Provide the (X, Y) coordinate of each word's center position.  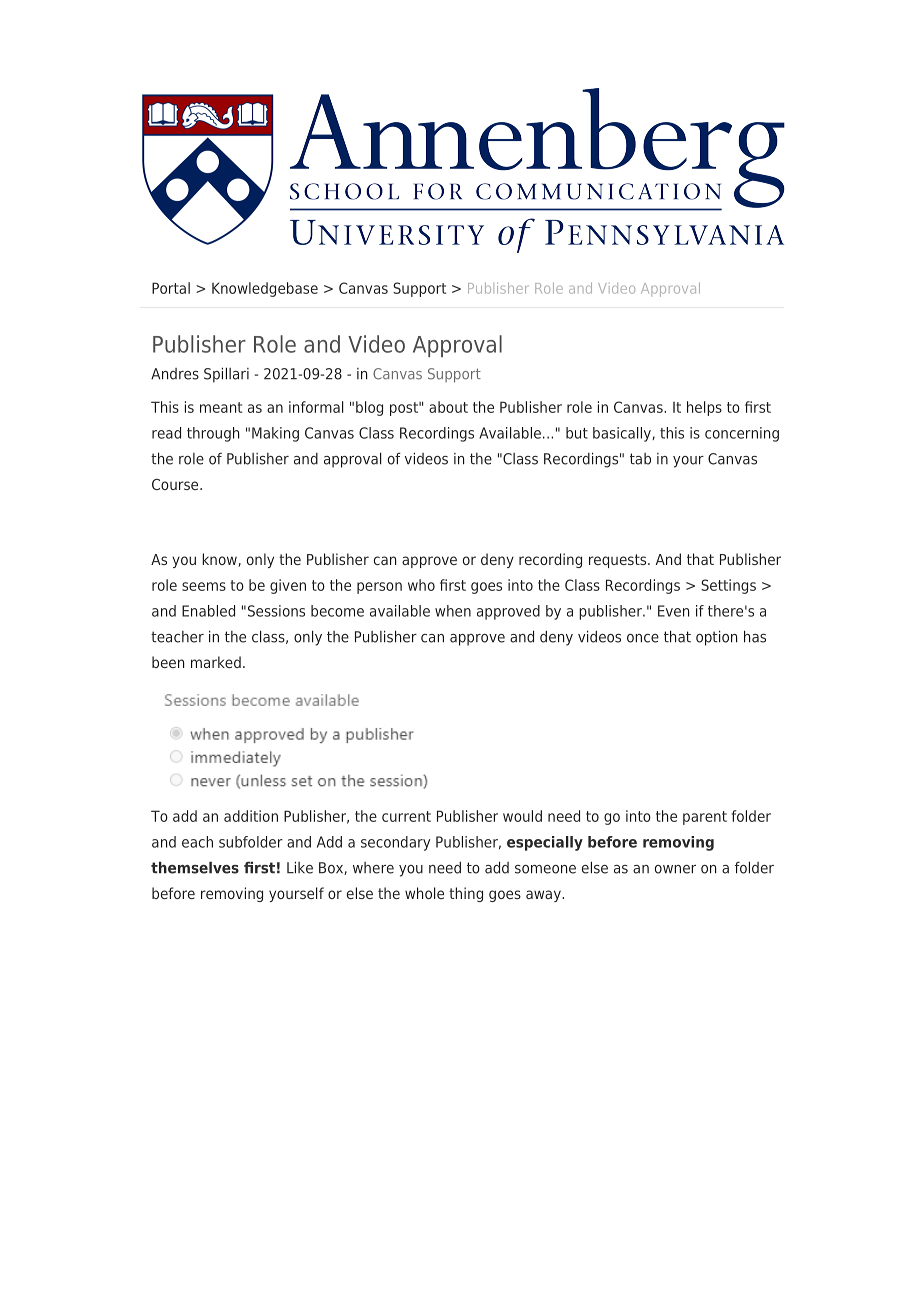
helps (704, 408)
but (577, 433)
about (448, 407)
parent (705, 818)
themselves (195, 867)
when (453, 611)
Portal (171, 288)
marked (216, 662)
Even (673, 611)
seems (204, 586)
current (406, 816)
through (213, 434)
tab (640, 459)
